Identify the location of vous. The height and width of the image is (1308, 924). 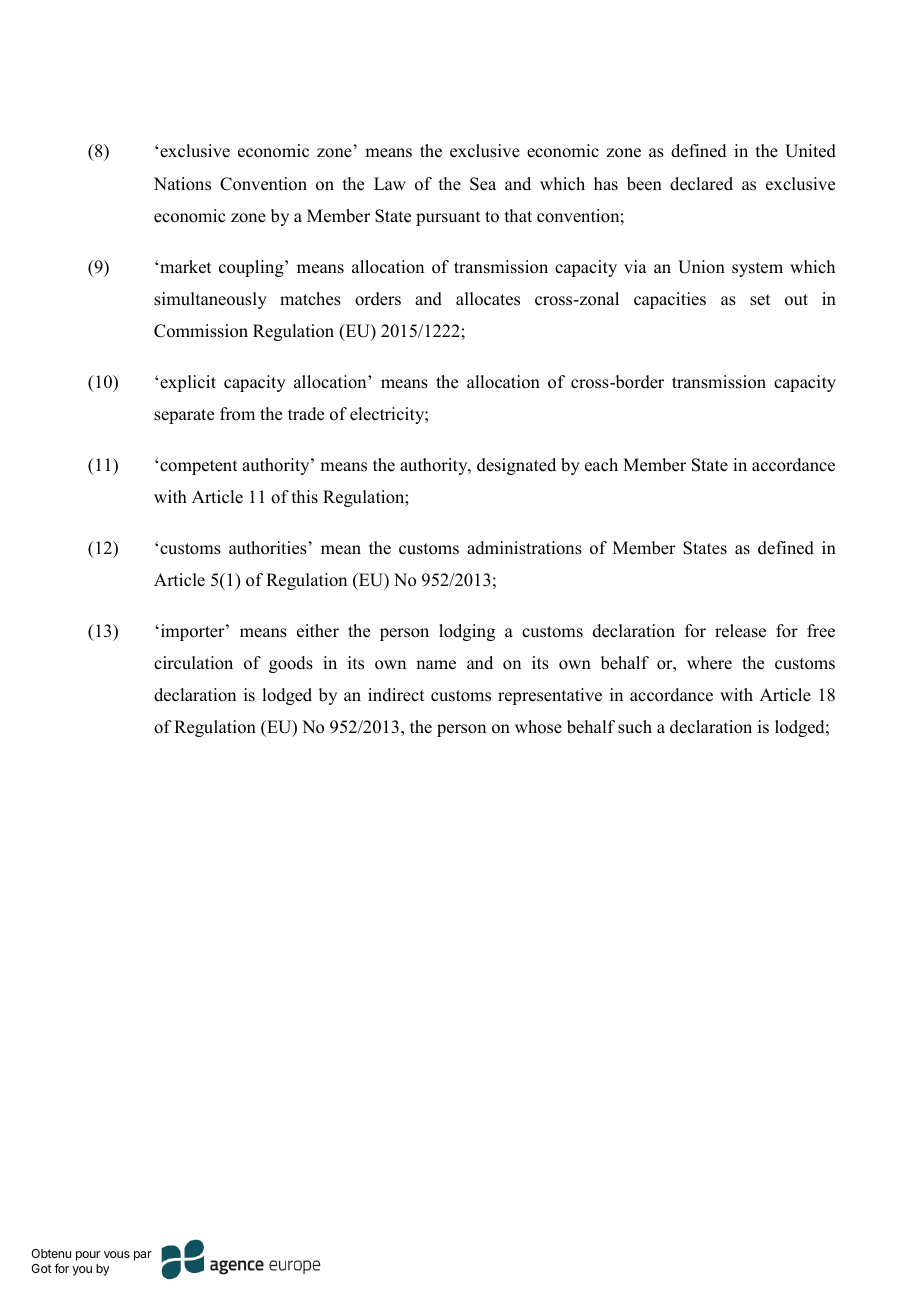
(117, 1254).
